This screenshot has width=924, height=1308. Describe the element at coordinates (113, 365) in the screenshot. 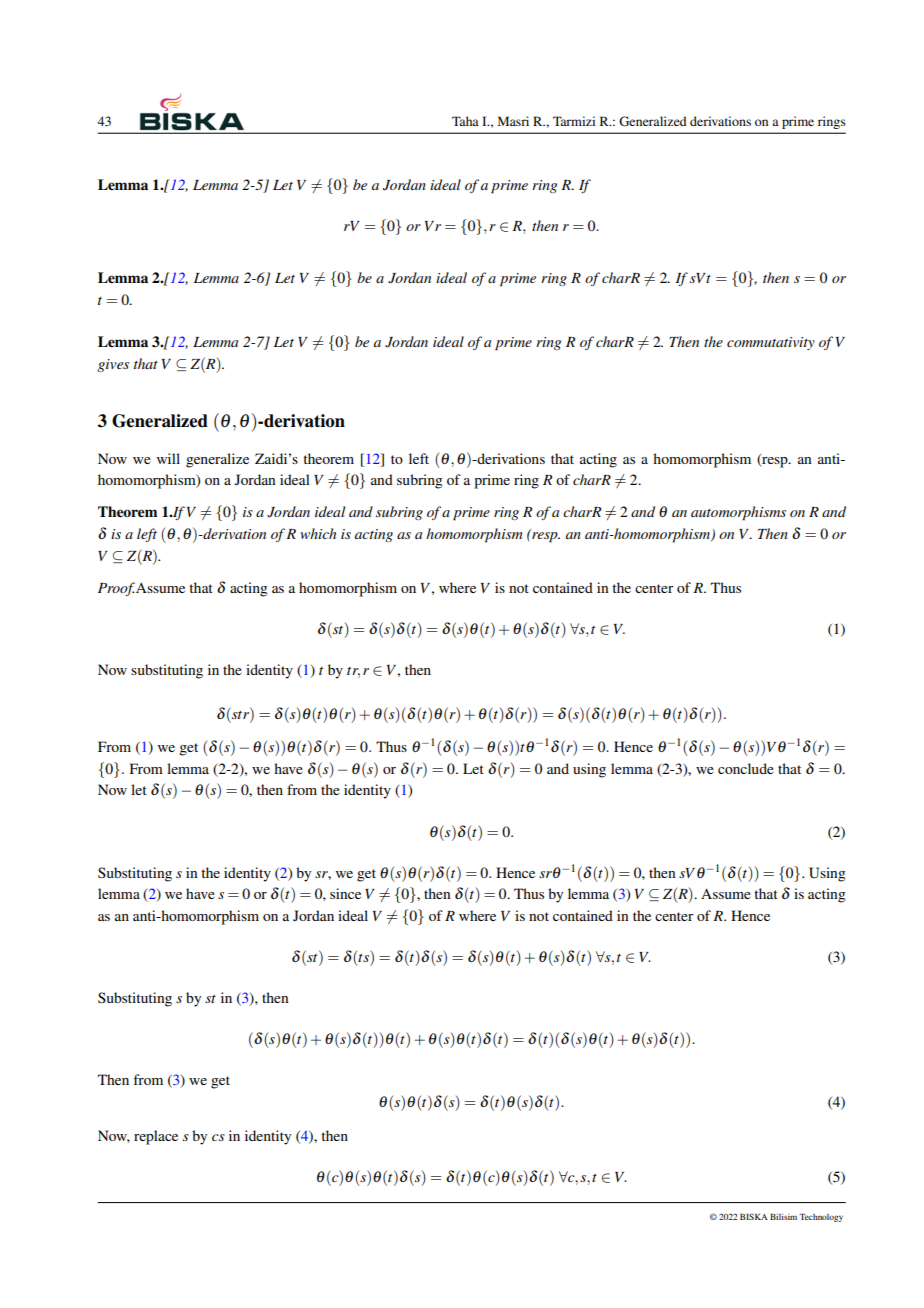

I see `gives` at that location.
